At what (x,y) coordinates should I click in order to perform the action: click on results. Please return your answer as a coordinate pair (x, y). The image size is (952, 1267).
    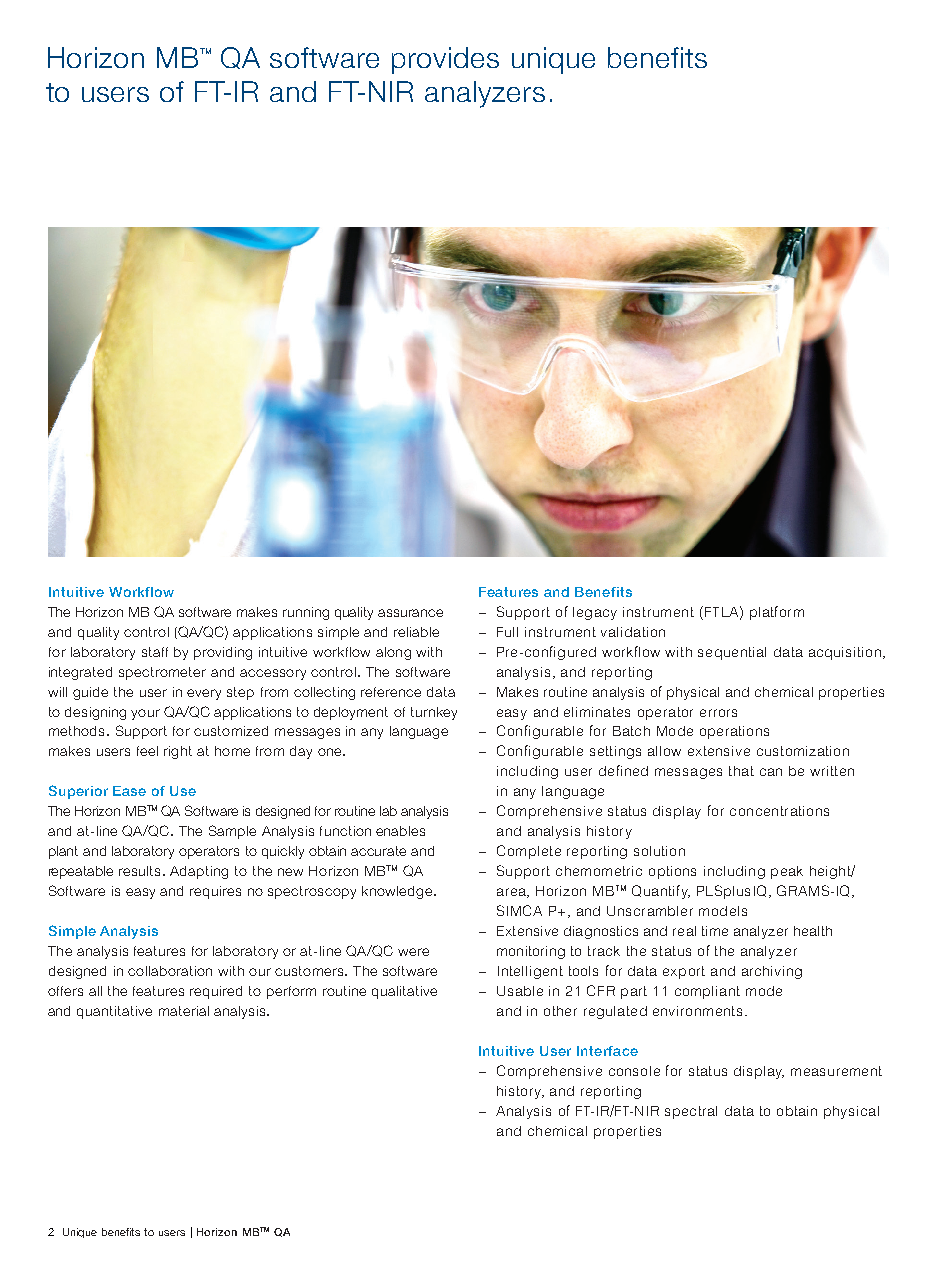
    Looking at the image, I should click on (139, 871).
